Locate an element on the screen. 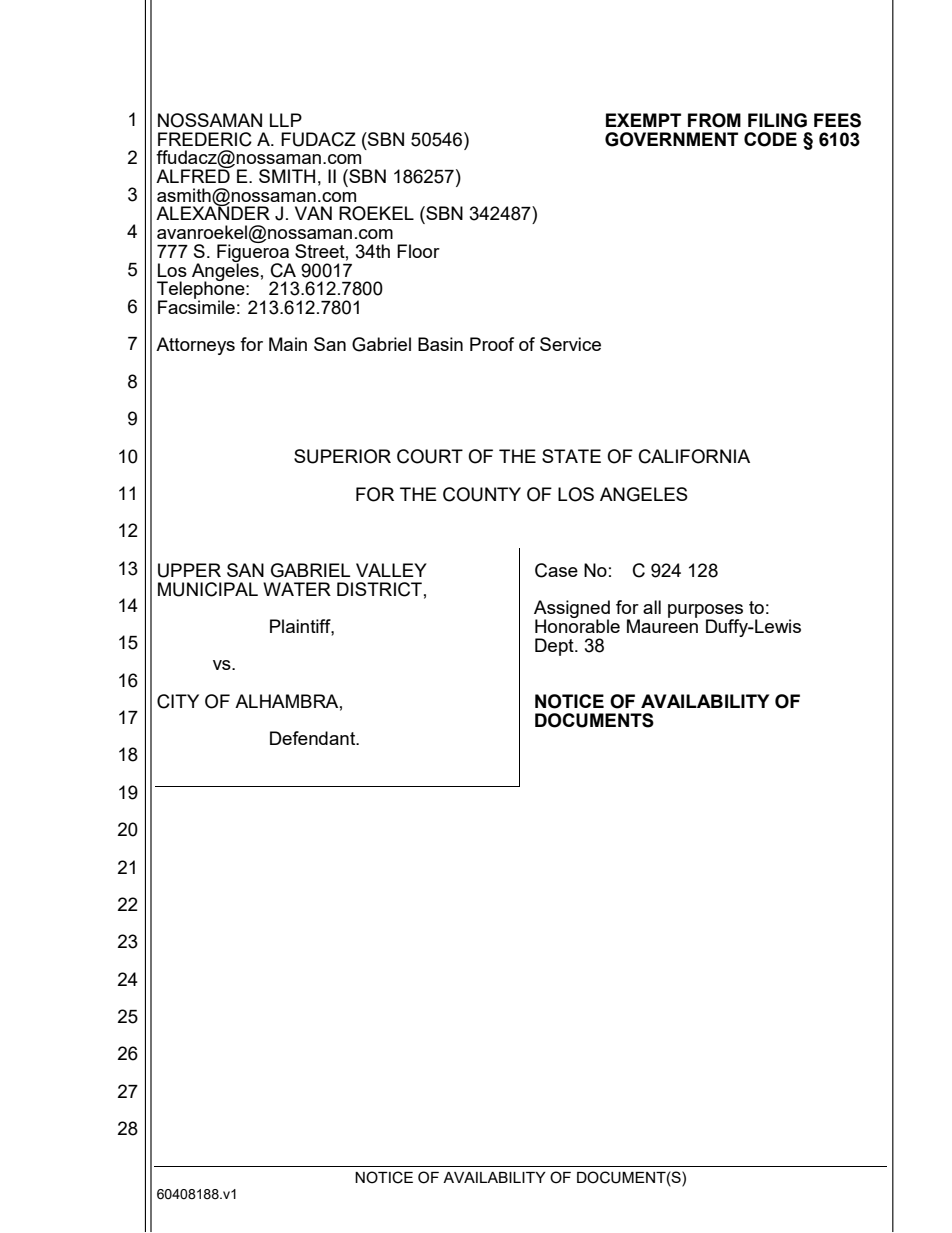 The width and height of the screenshot is (952, 1233). Facsimile is located at coordinates (196, 306).
